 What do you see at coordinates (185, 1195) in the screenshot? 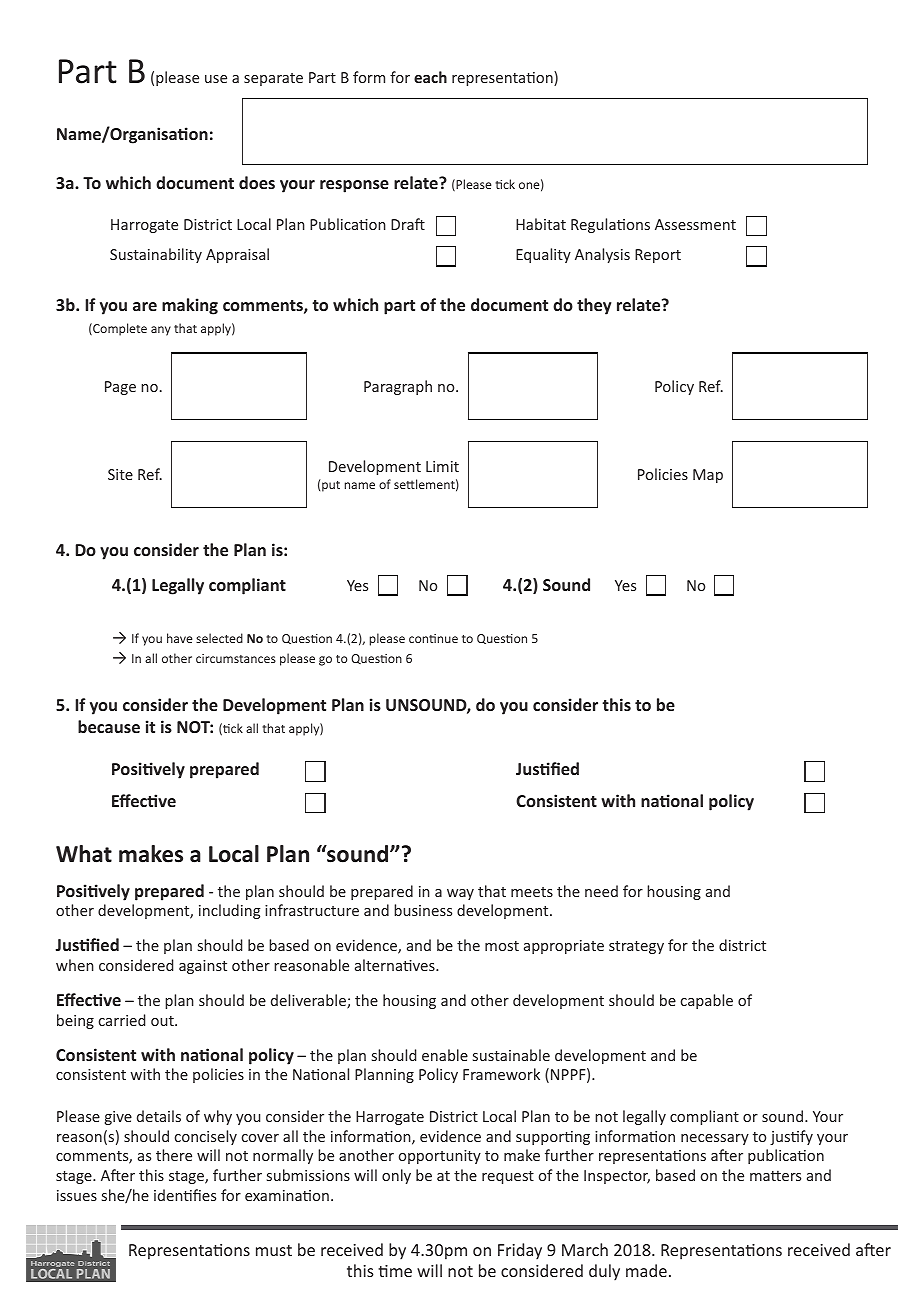
I see `identifies` at bounding box center [185, 1195].
